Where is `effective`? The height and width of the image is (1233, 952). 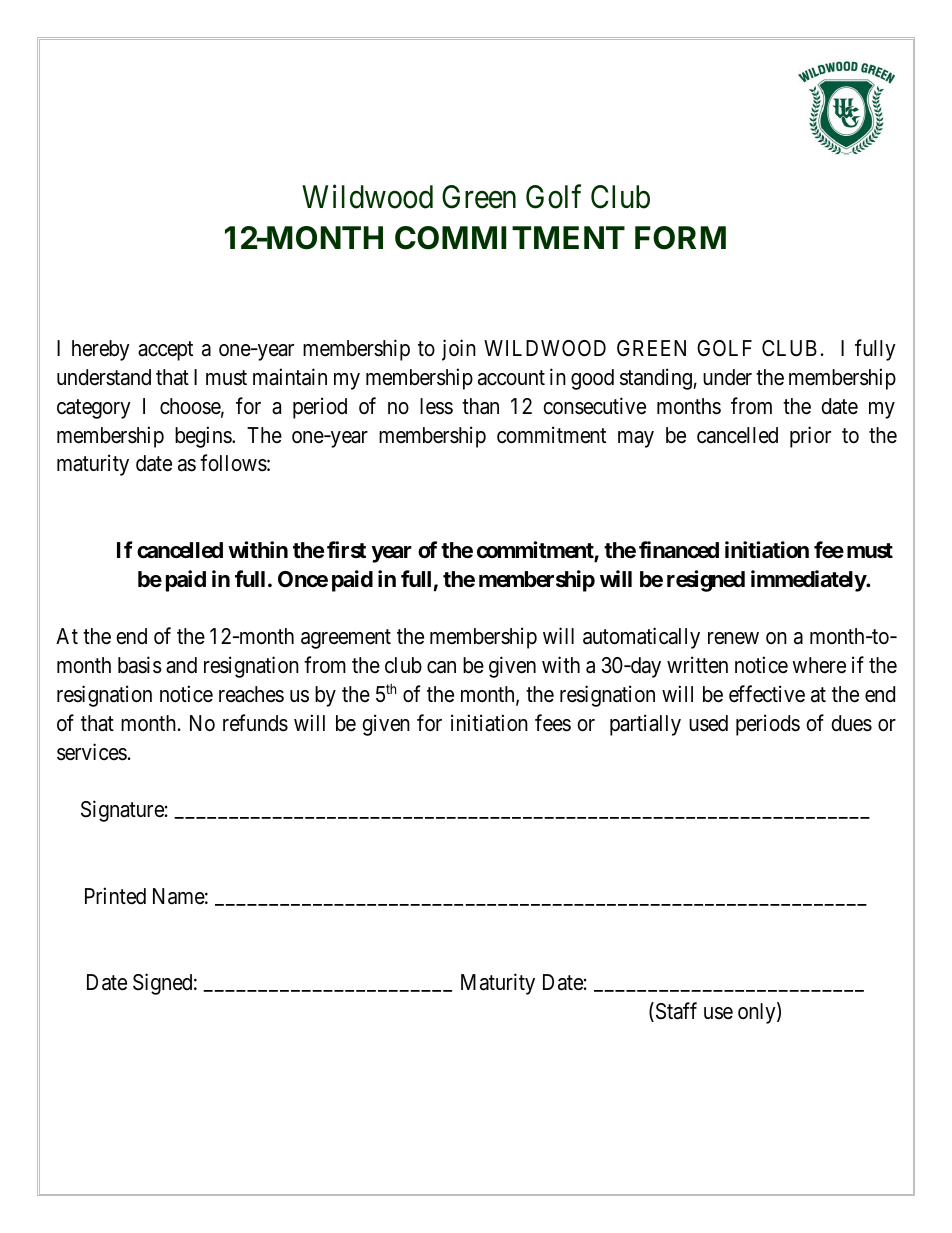
effective is located at coordinates (767, 694).
